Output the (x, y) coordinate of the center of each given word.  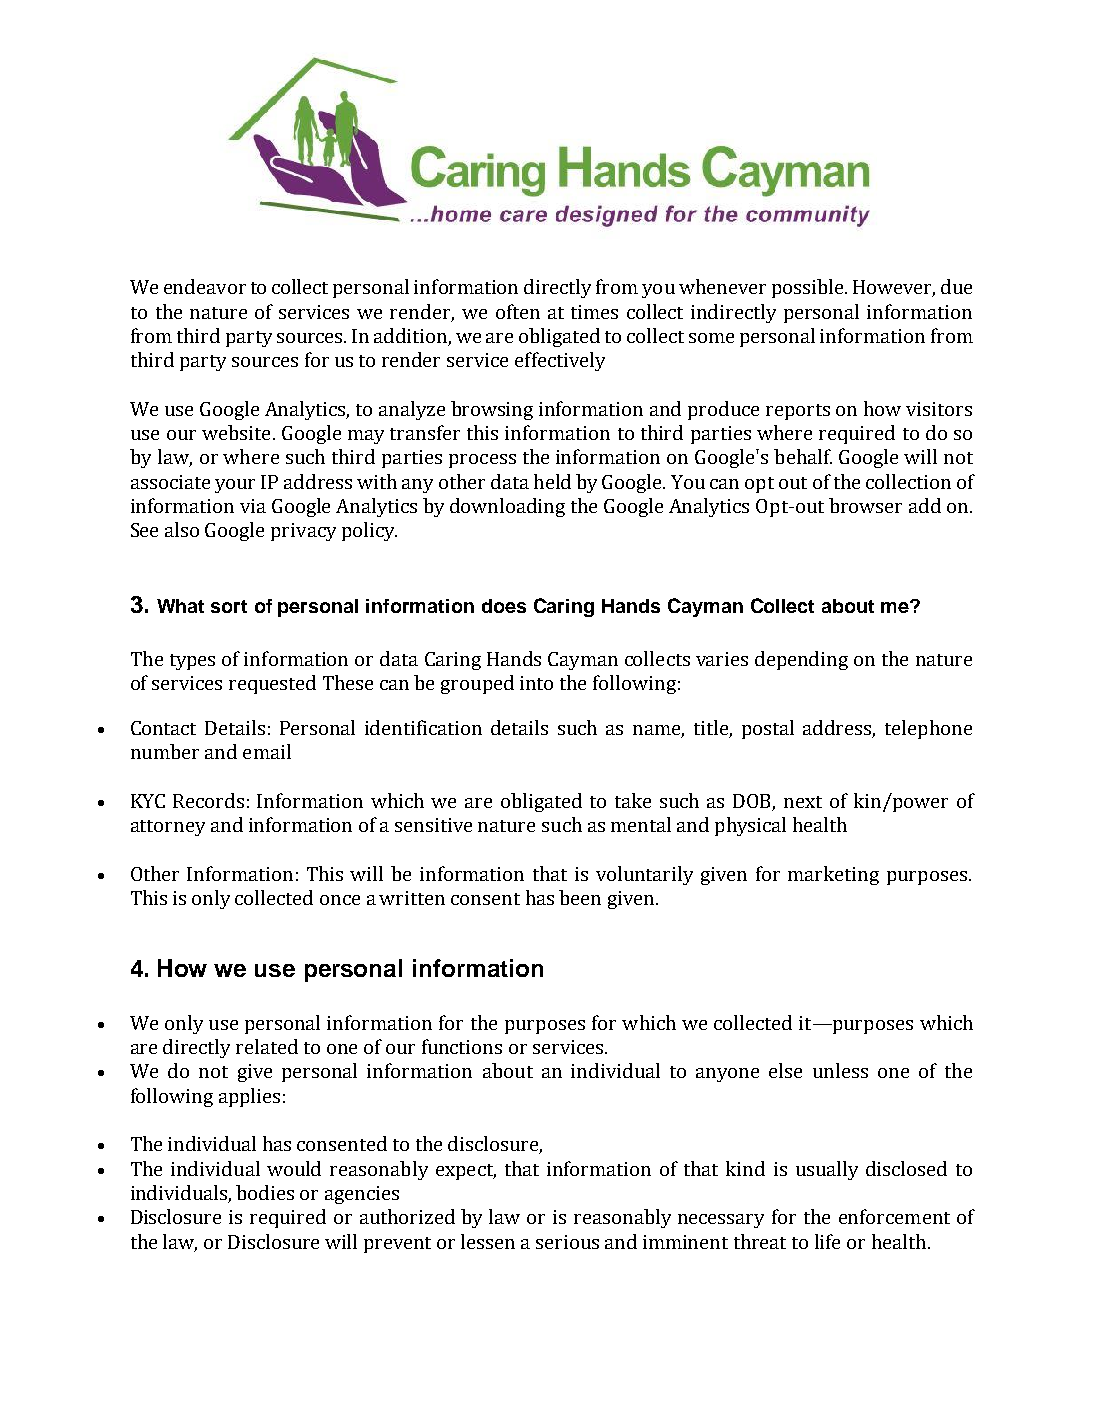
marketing (833, 875)
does (504, 606)
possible (807, 288)
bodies (265, 1192)
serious (567, 1242)
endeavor (205, 286)
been (580, 897)
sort (229, 606)
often (518, 311)
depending (801, 660)
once (340, 900)
